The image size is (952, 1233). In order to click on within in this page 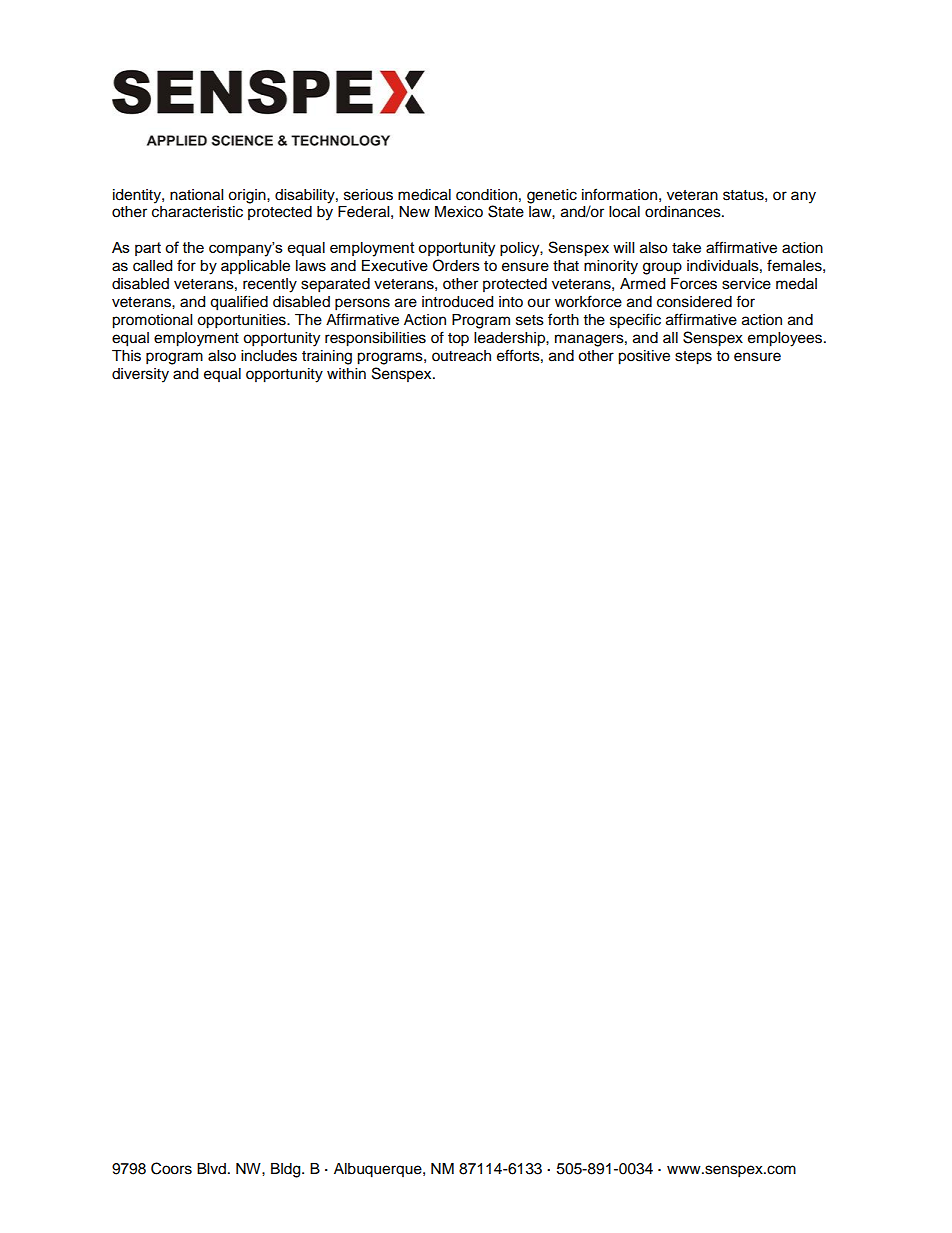, I will do `click(346, 373)`.
